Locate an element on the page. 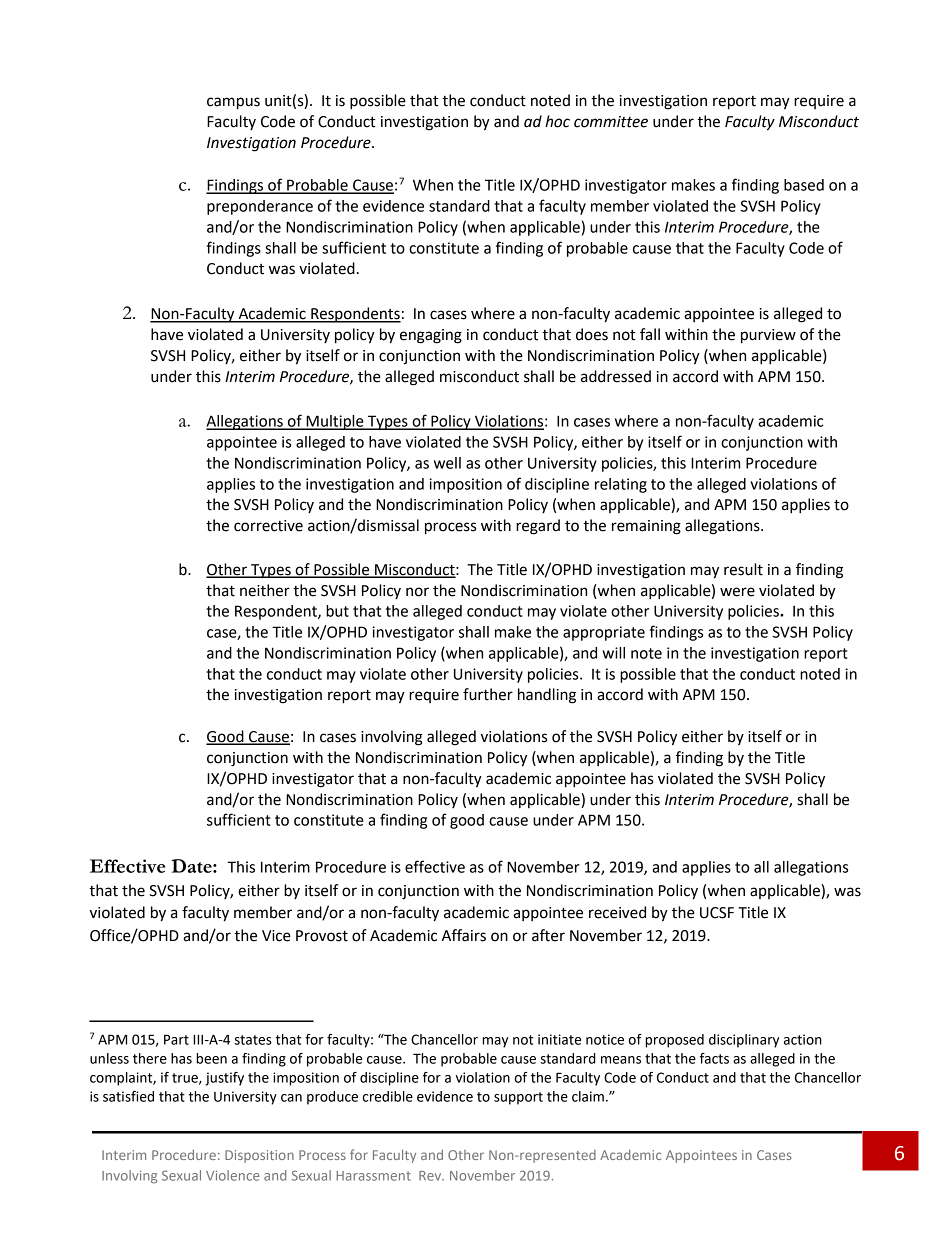 The image size is (952, 1233). further is located at coordinates (488, 694).
